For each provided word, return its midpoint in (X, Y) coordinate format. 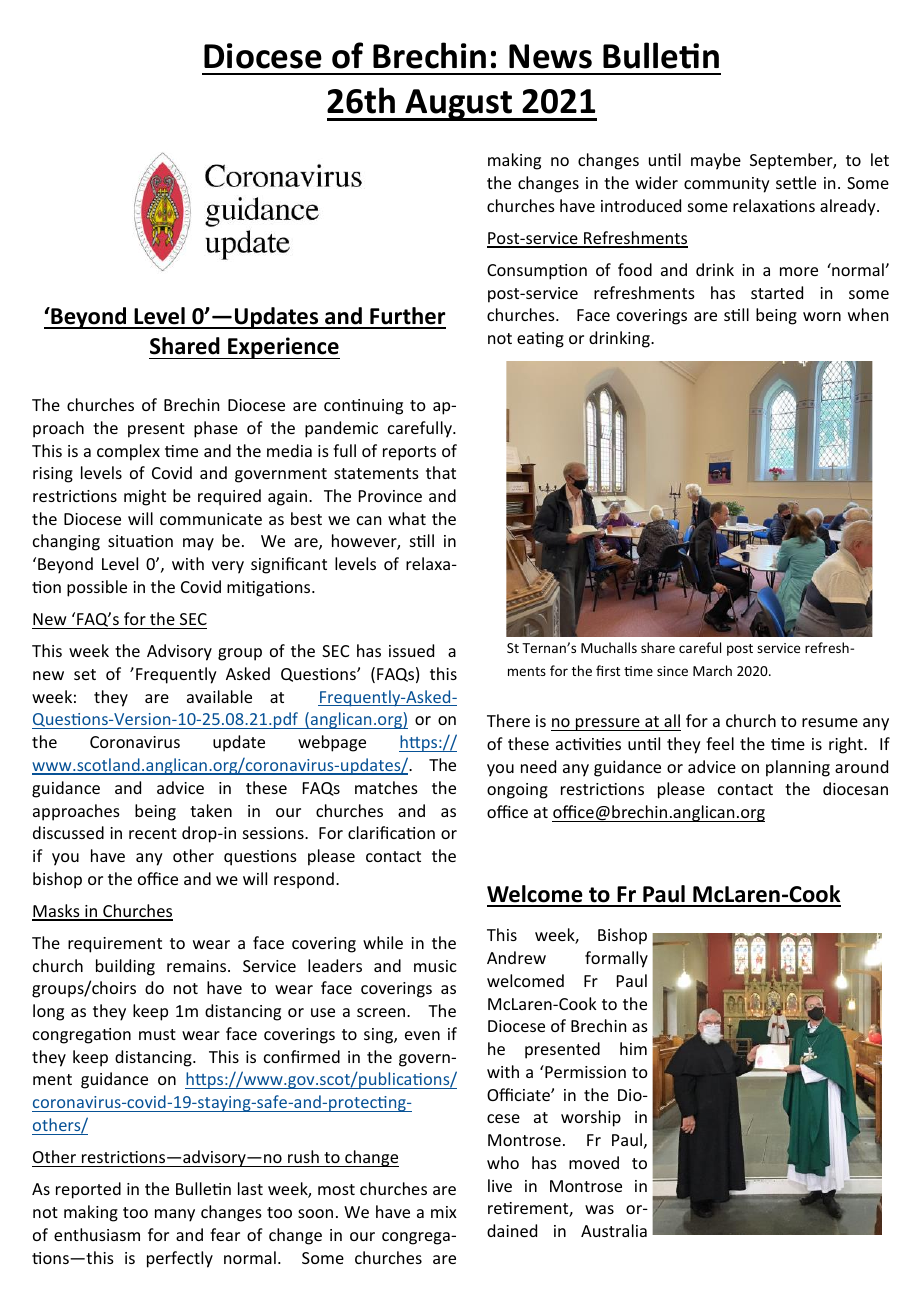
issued (411, 650)
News (550, 56)
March (712, 670)
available (219, 696)
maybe (716, 161)
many (175, 1215)
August (459, 105)
